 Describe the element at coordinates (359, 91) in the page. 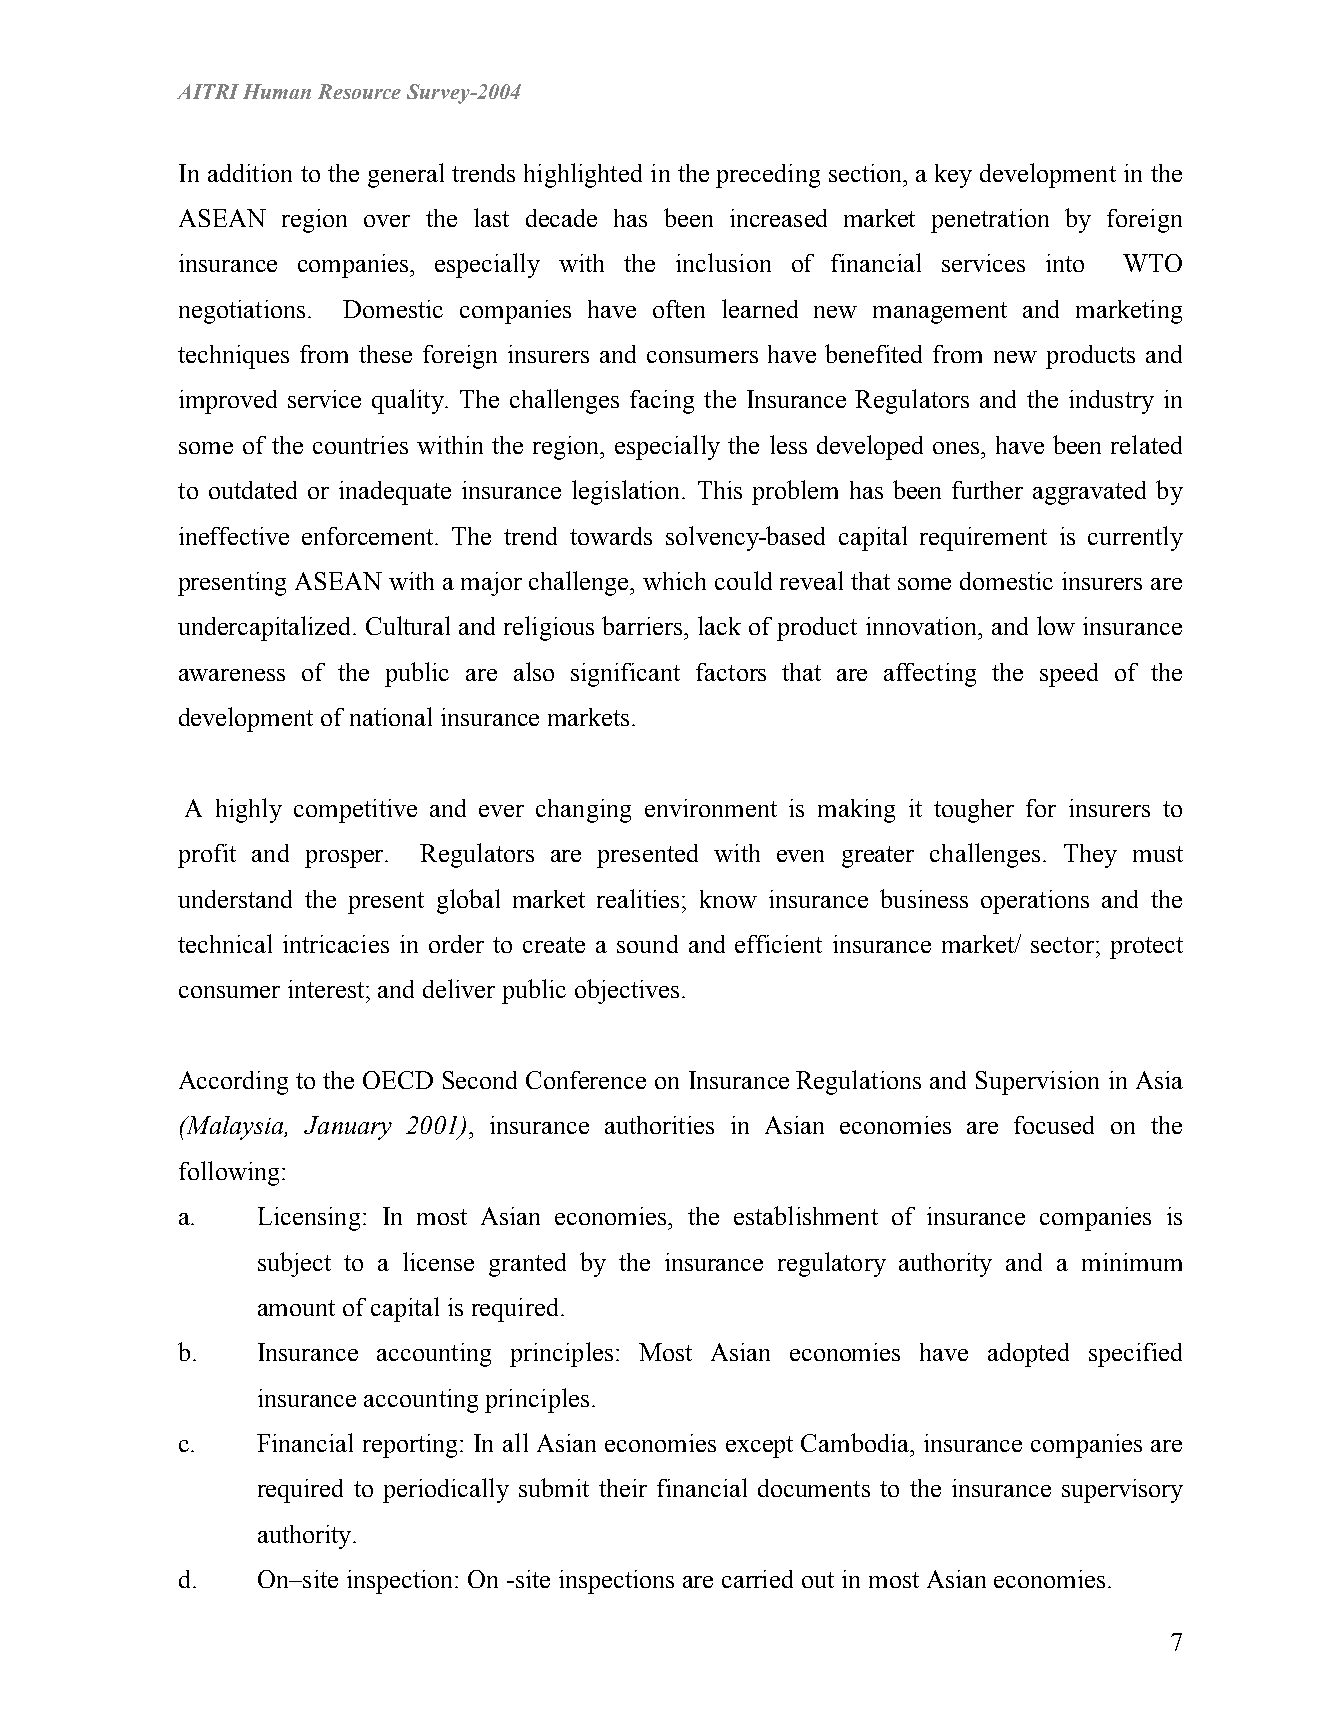

I see `Resource` at that location.
